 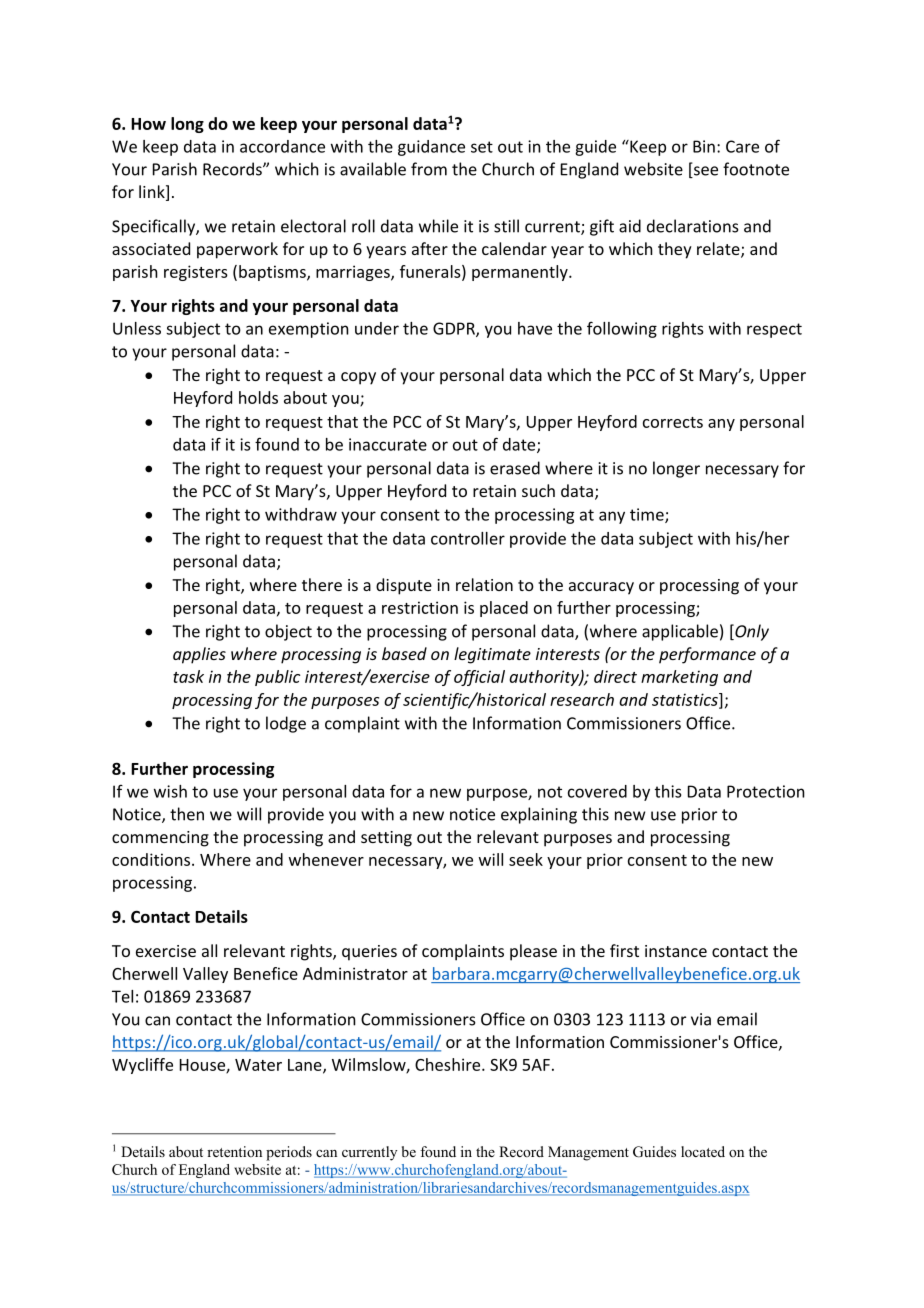 I want to click on Bin, so click(x=704, y=146).
